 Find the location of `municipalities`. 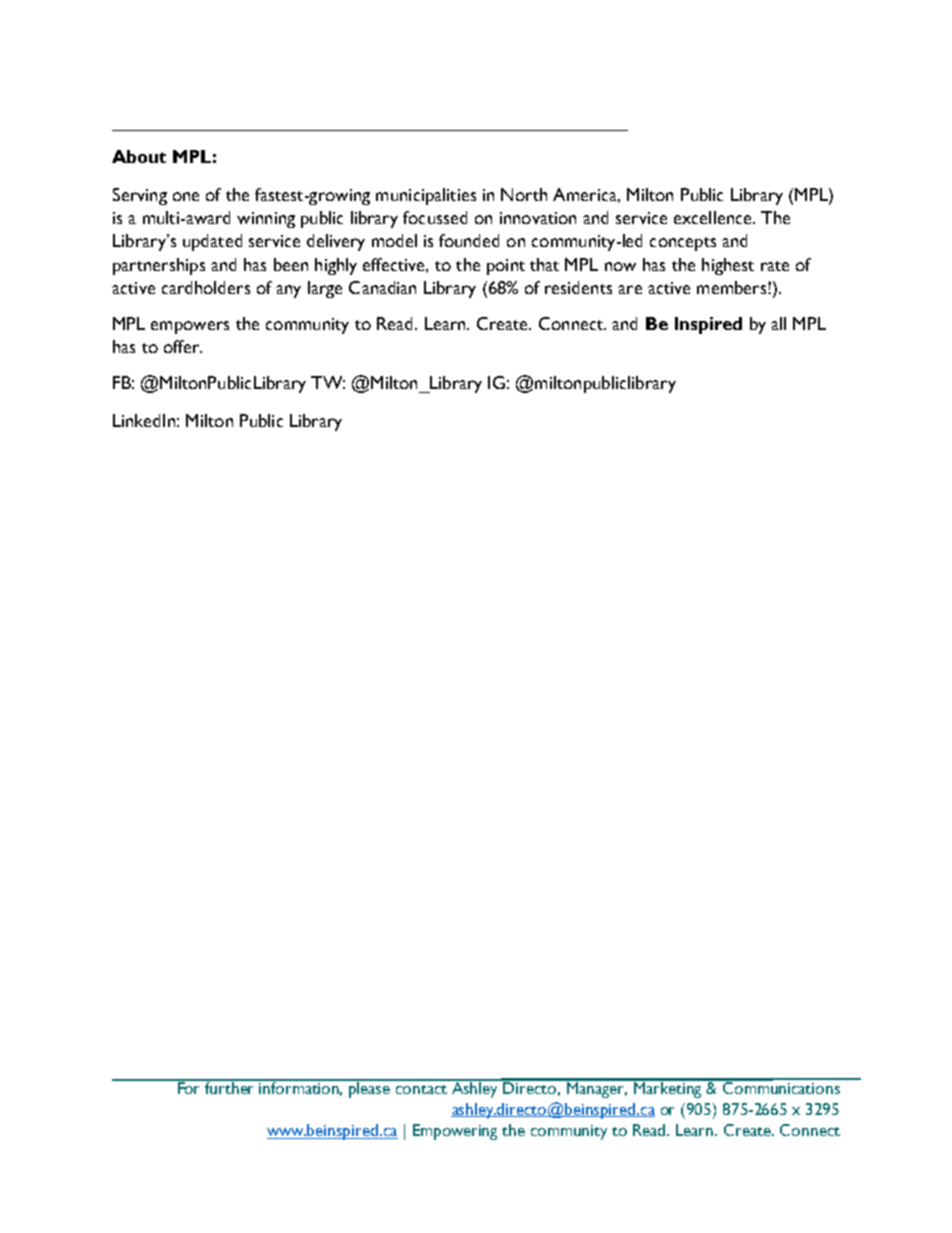

municipalities is located at coordinates (426, 196).
